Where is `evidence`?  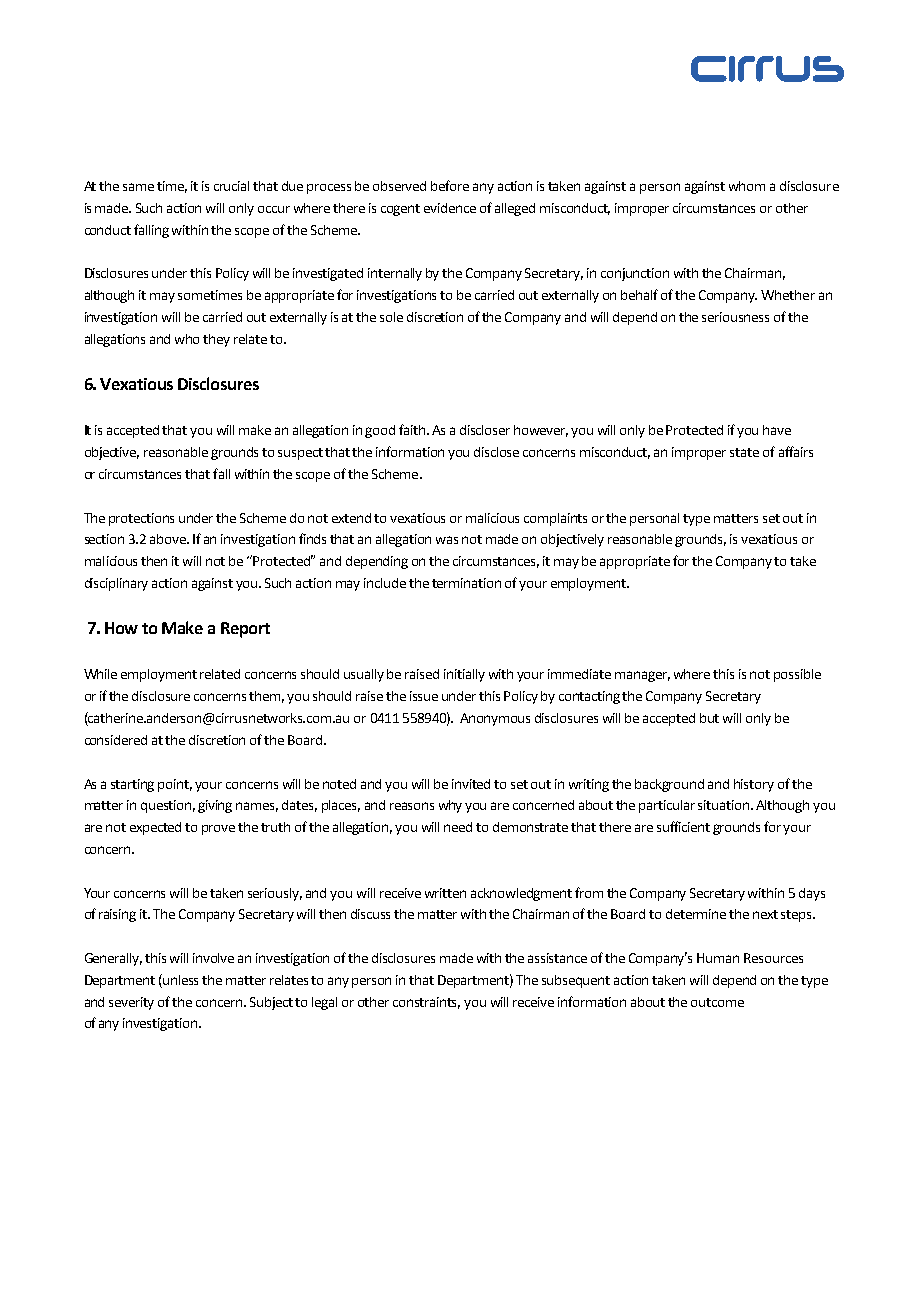
evidence is located at coordinates (450, 208).
